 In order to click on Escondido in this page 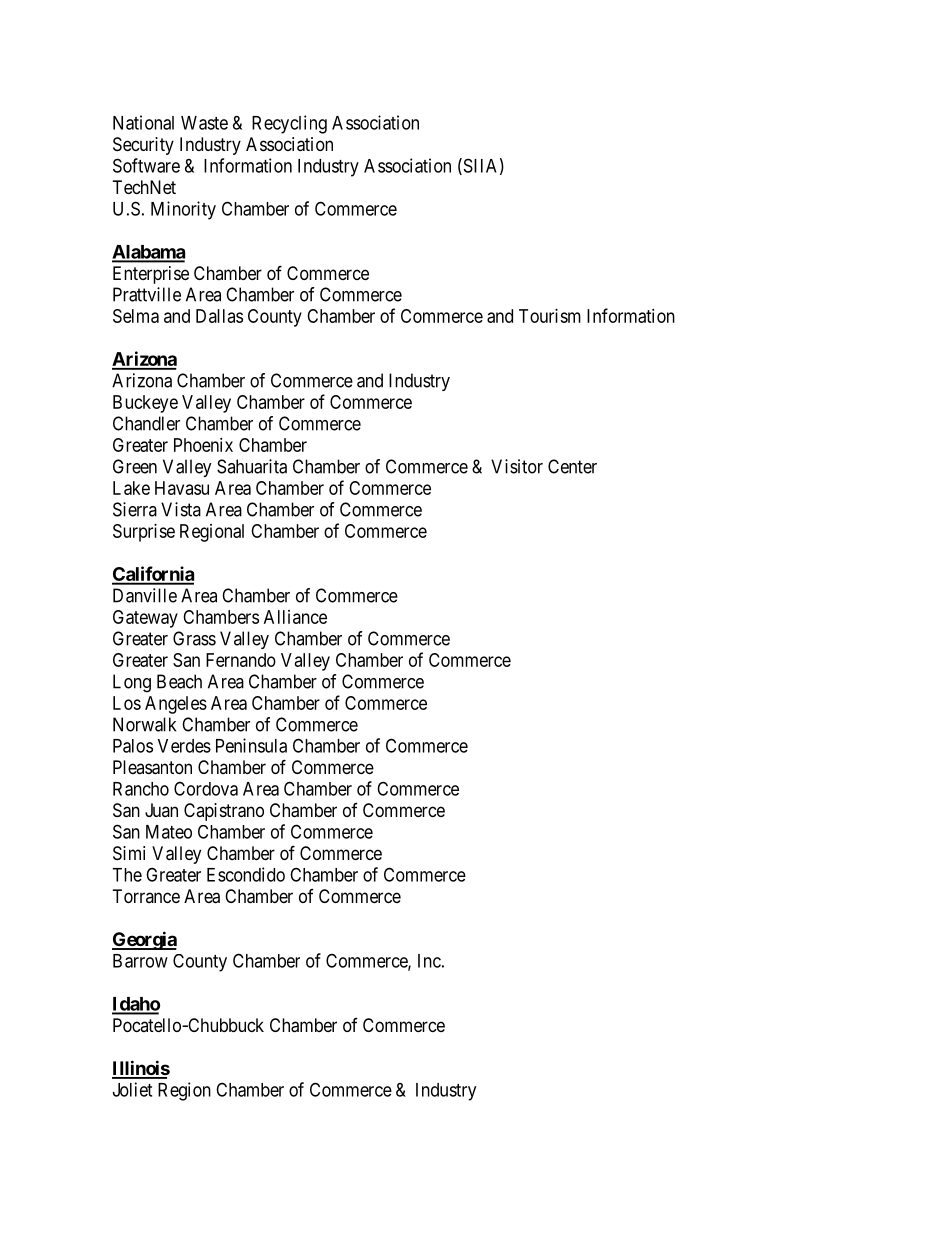, I will do `click(246, 874)`.
